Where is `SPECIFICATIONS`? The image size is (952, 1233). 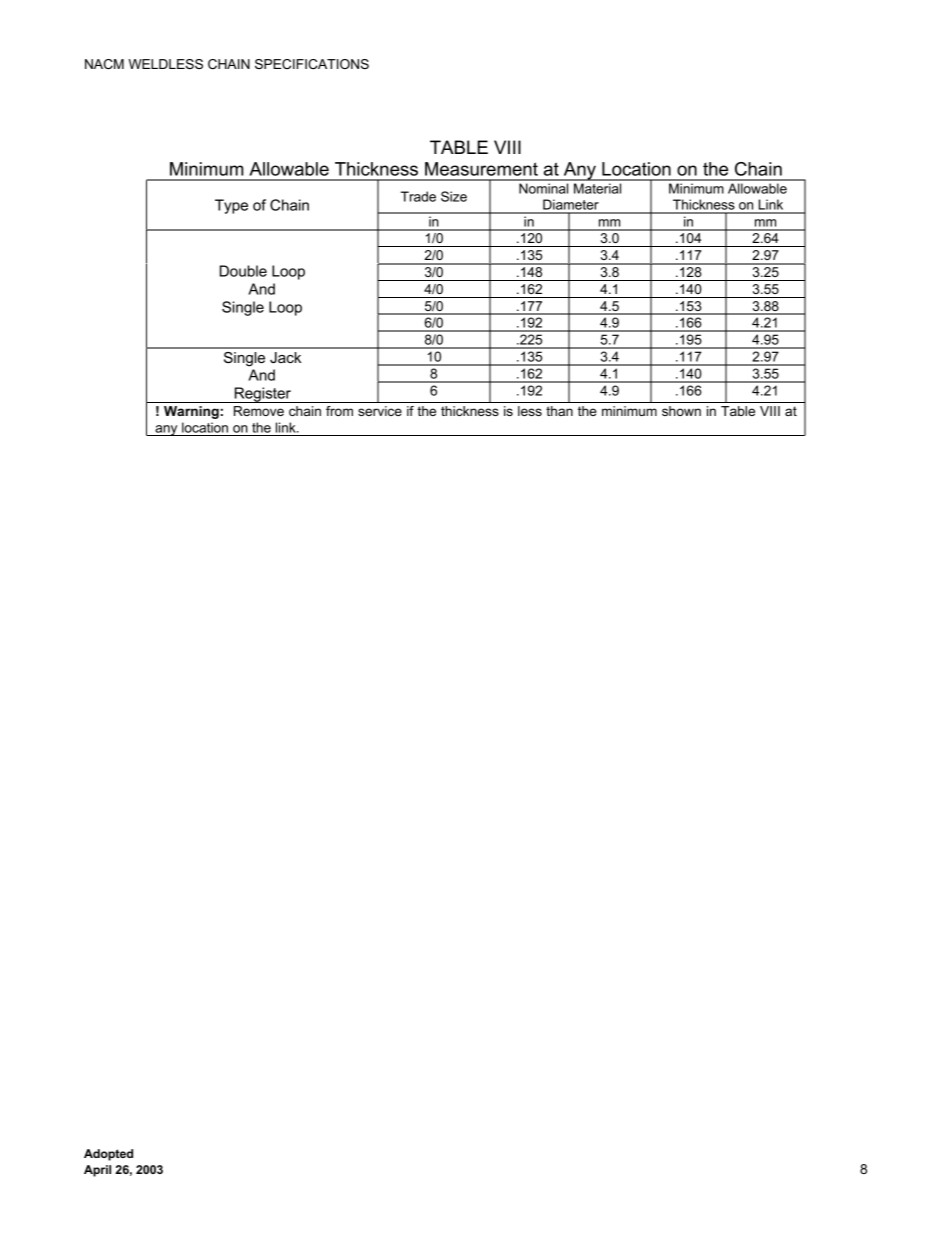 SPECIFICATIONS is located at coordinates (312, 64).
